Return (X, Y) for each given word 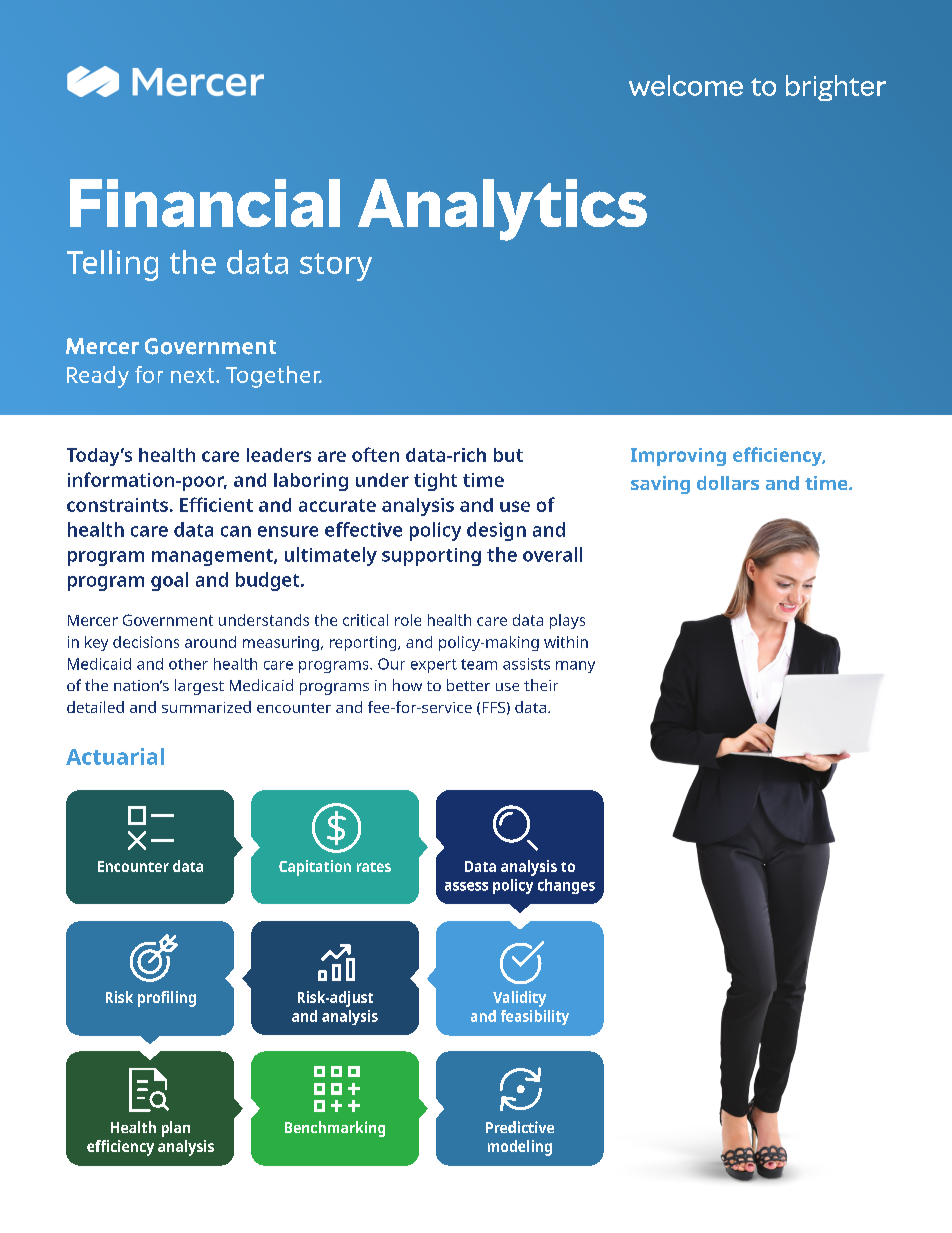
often (375, 454)
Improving (678, 457)
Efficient (216, 504)
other (188, 664)
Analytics (502, 210)
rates (374, 867)
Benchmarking (335, 1129)
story (336, 267)
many (575, 667)
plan (176, 1129)
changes (566, 886)
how (407, 685)
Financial (205, 203)
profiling (167, 999)
